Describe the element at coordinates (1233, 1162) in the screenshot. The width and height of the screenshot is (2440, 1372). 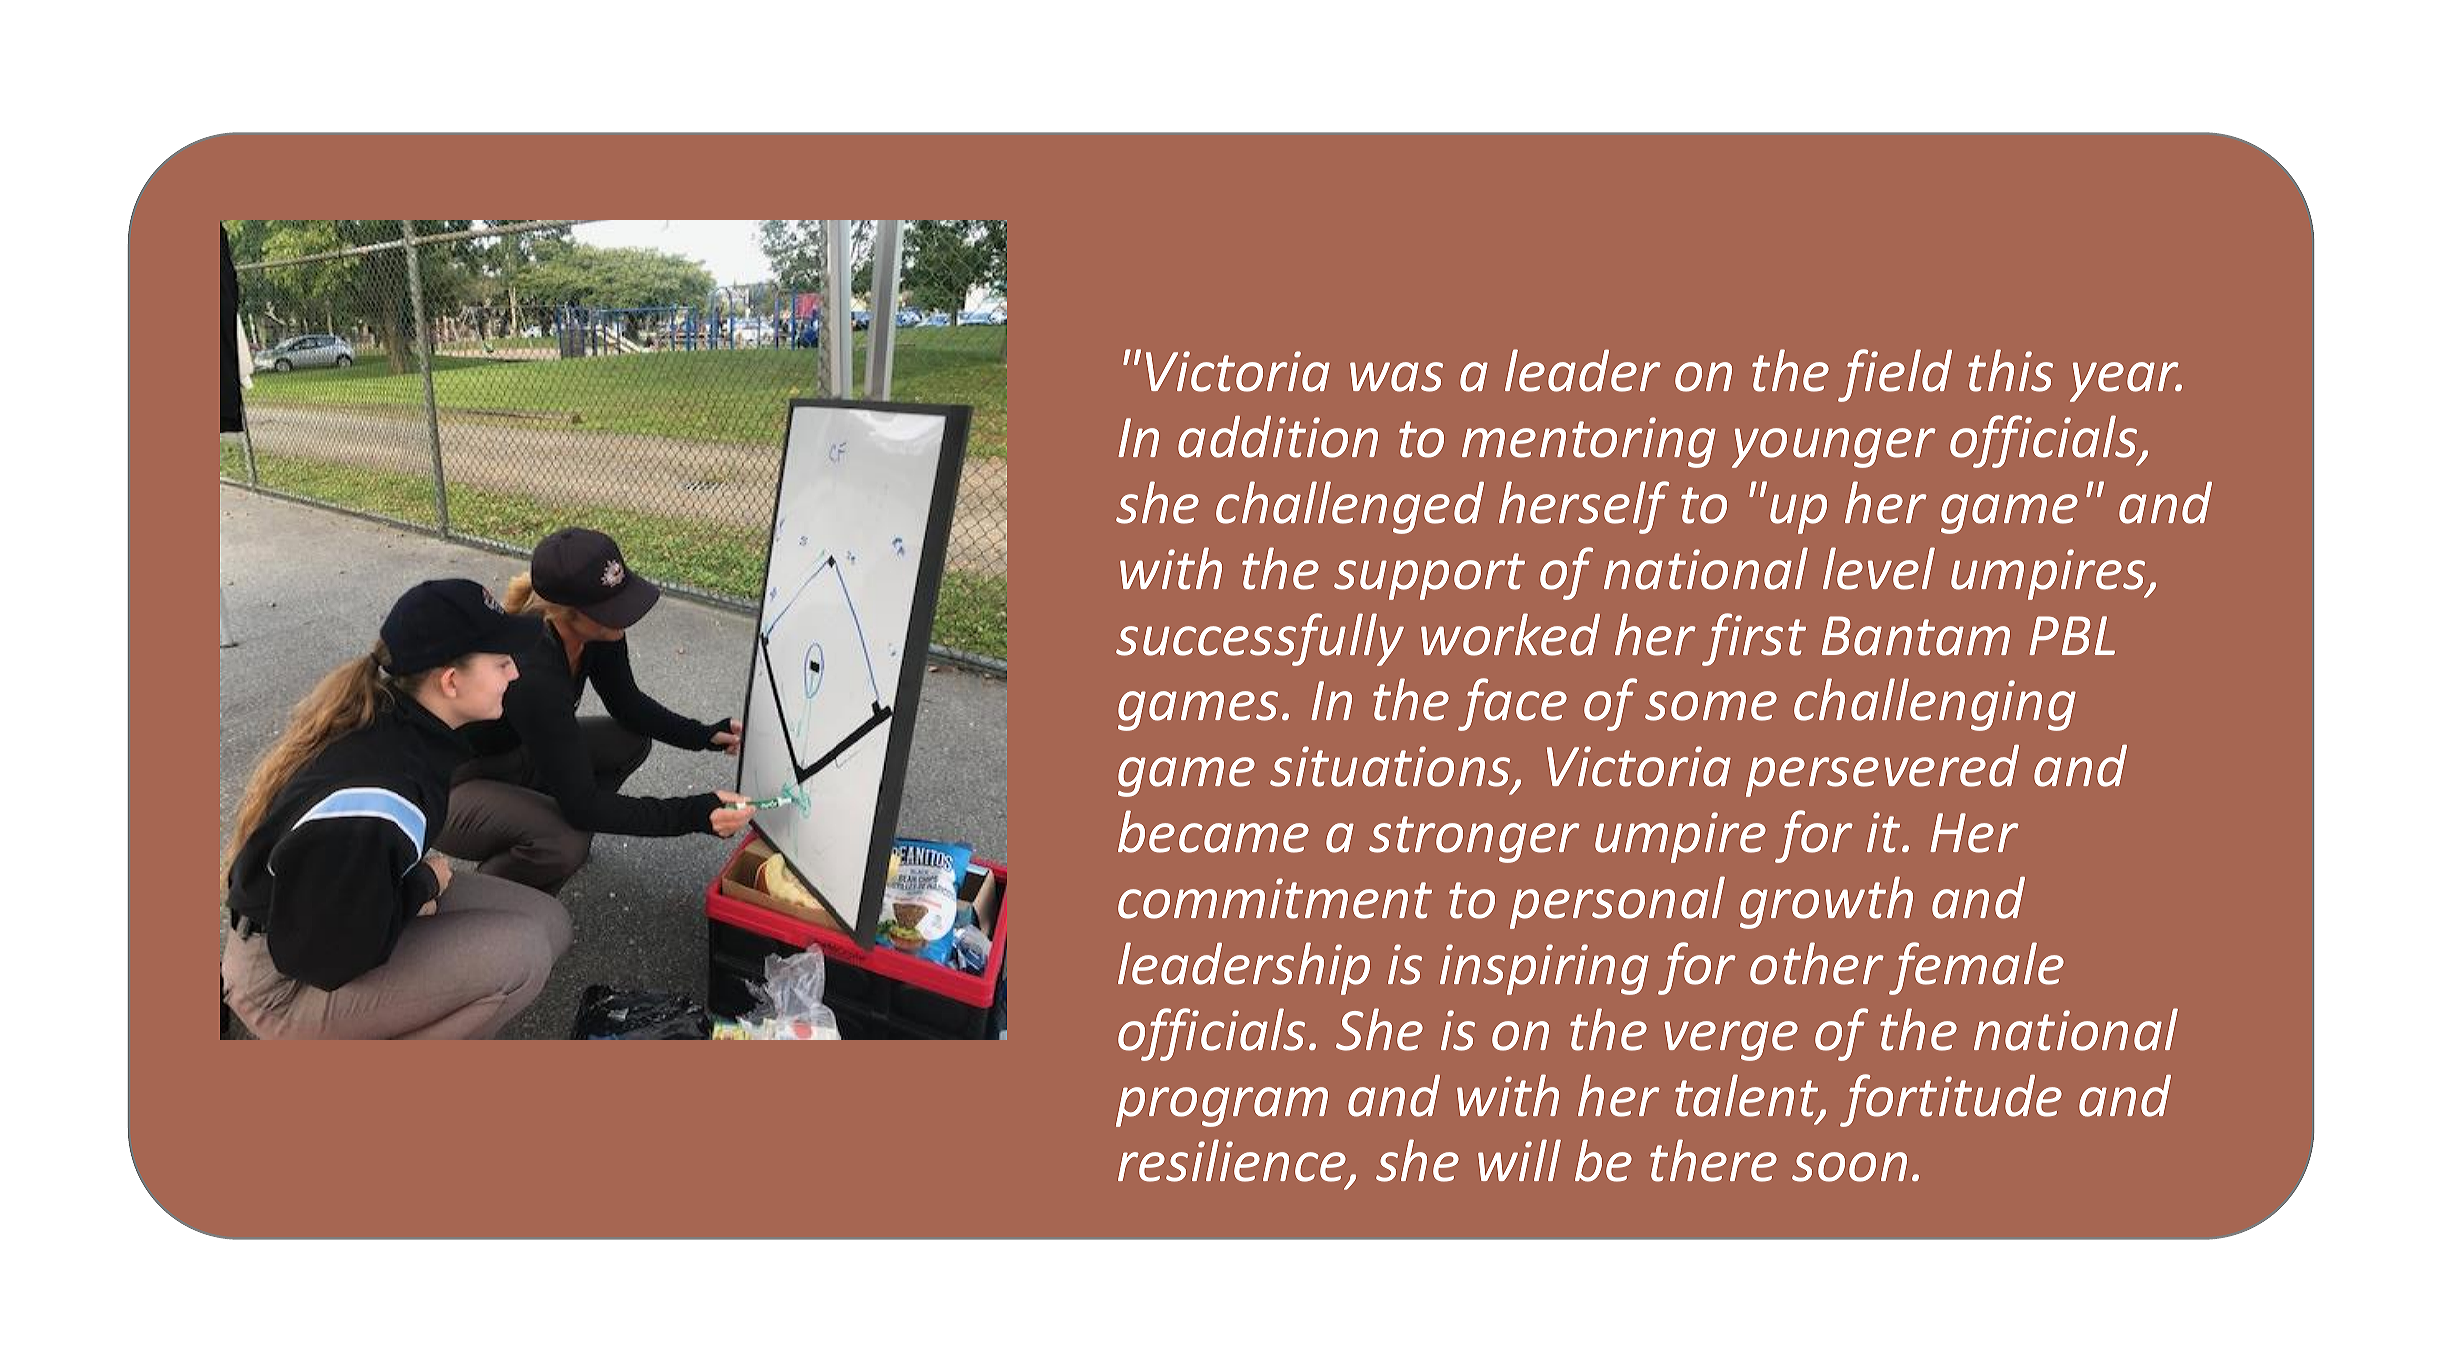
I see `resilience` at that location.
